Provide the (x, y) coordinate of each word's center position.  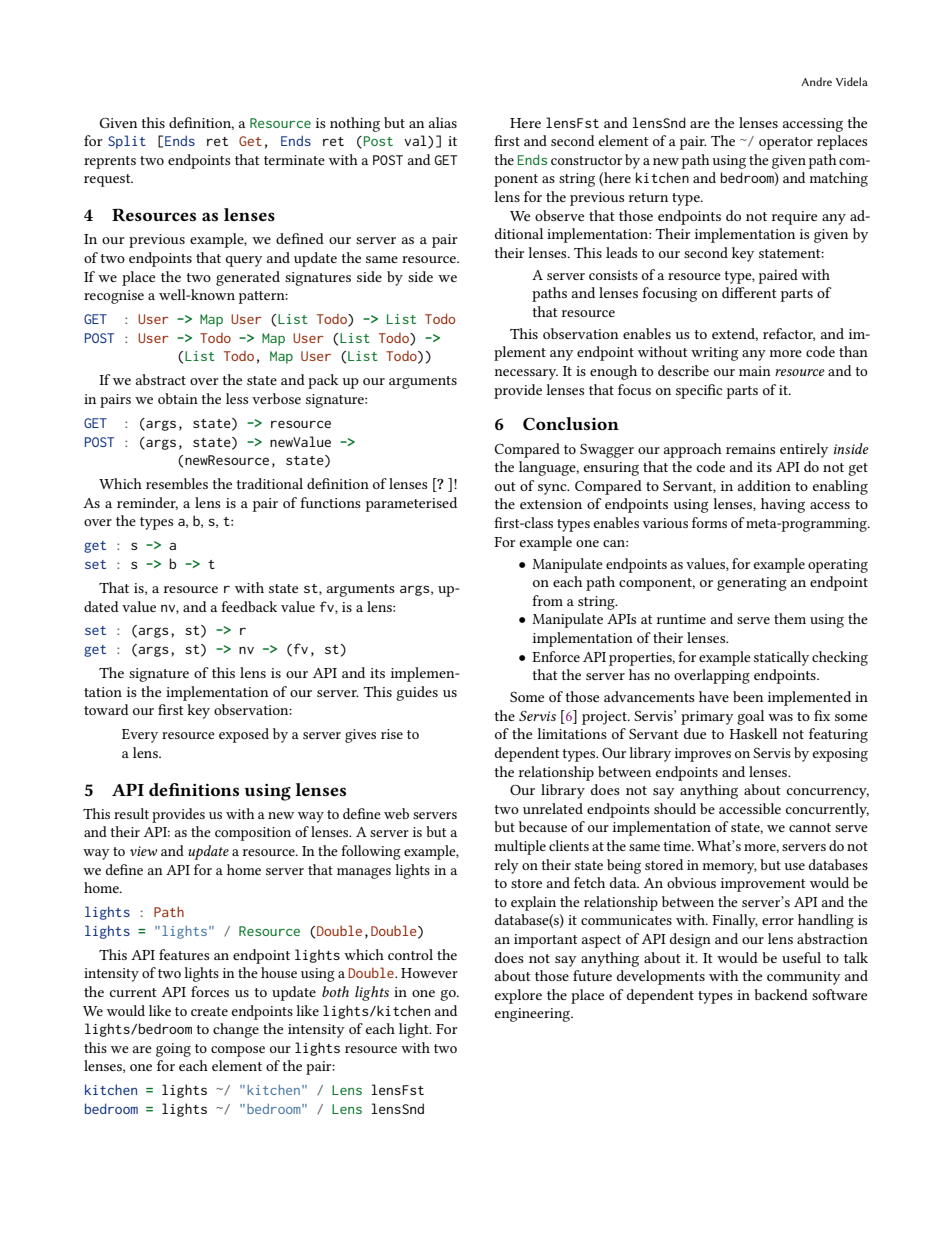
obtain (178, 398)
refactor (789, 334)
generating (752, 584)
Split (127, 142)
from (547, 600)
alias (443, 122)
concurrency (828, 793)
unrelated (553, 808)
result (131, 813)
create (209, 1011)
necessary (526, 374)
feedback (249, 606)
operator (786, 143)
